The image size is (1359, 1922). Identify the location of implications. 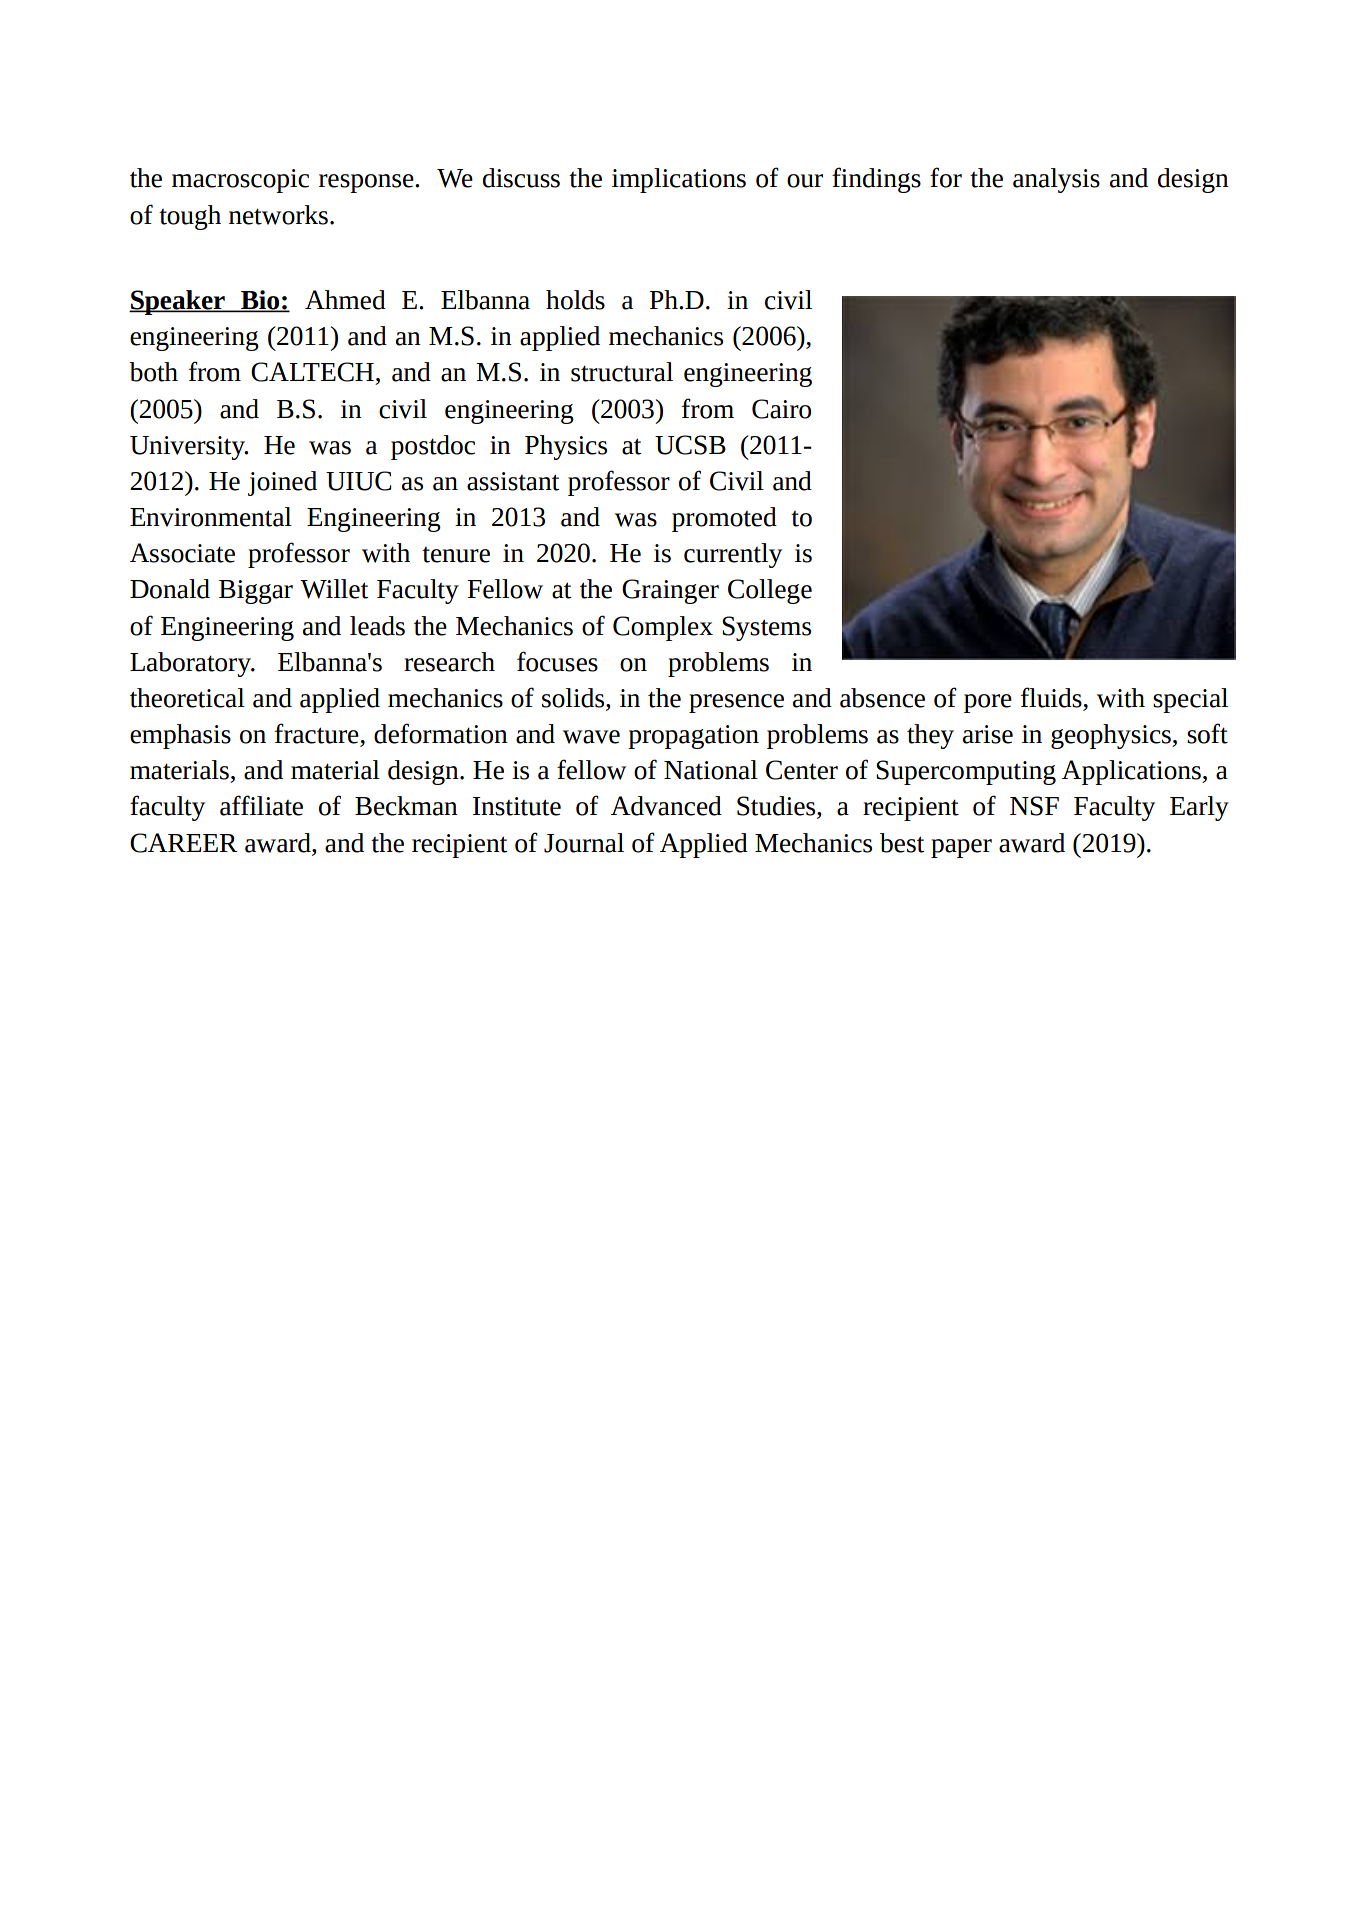
(679, 180).
